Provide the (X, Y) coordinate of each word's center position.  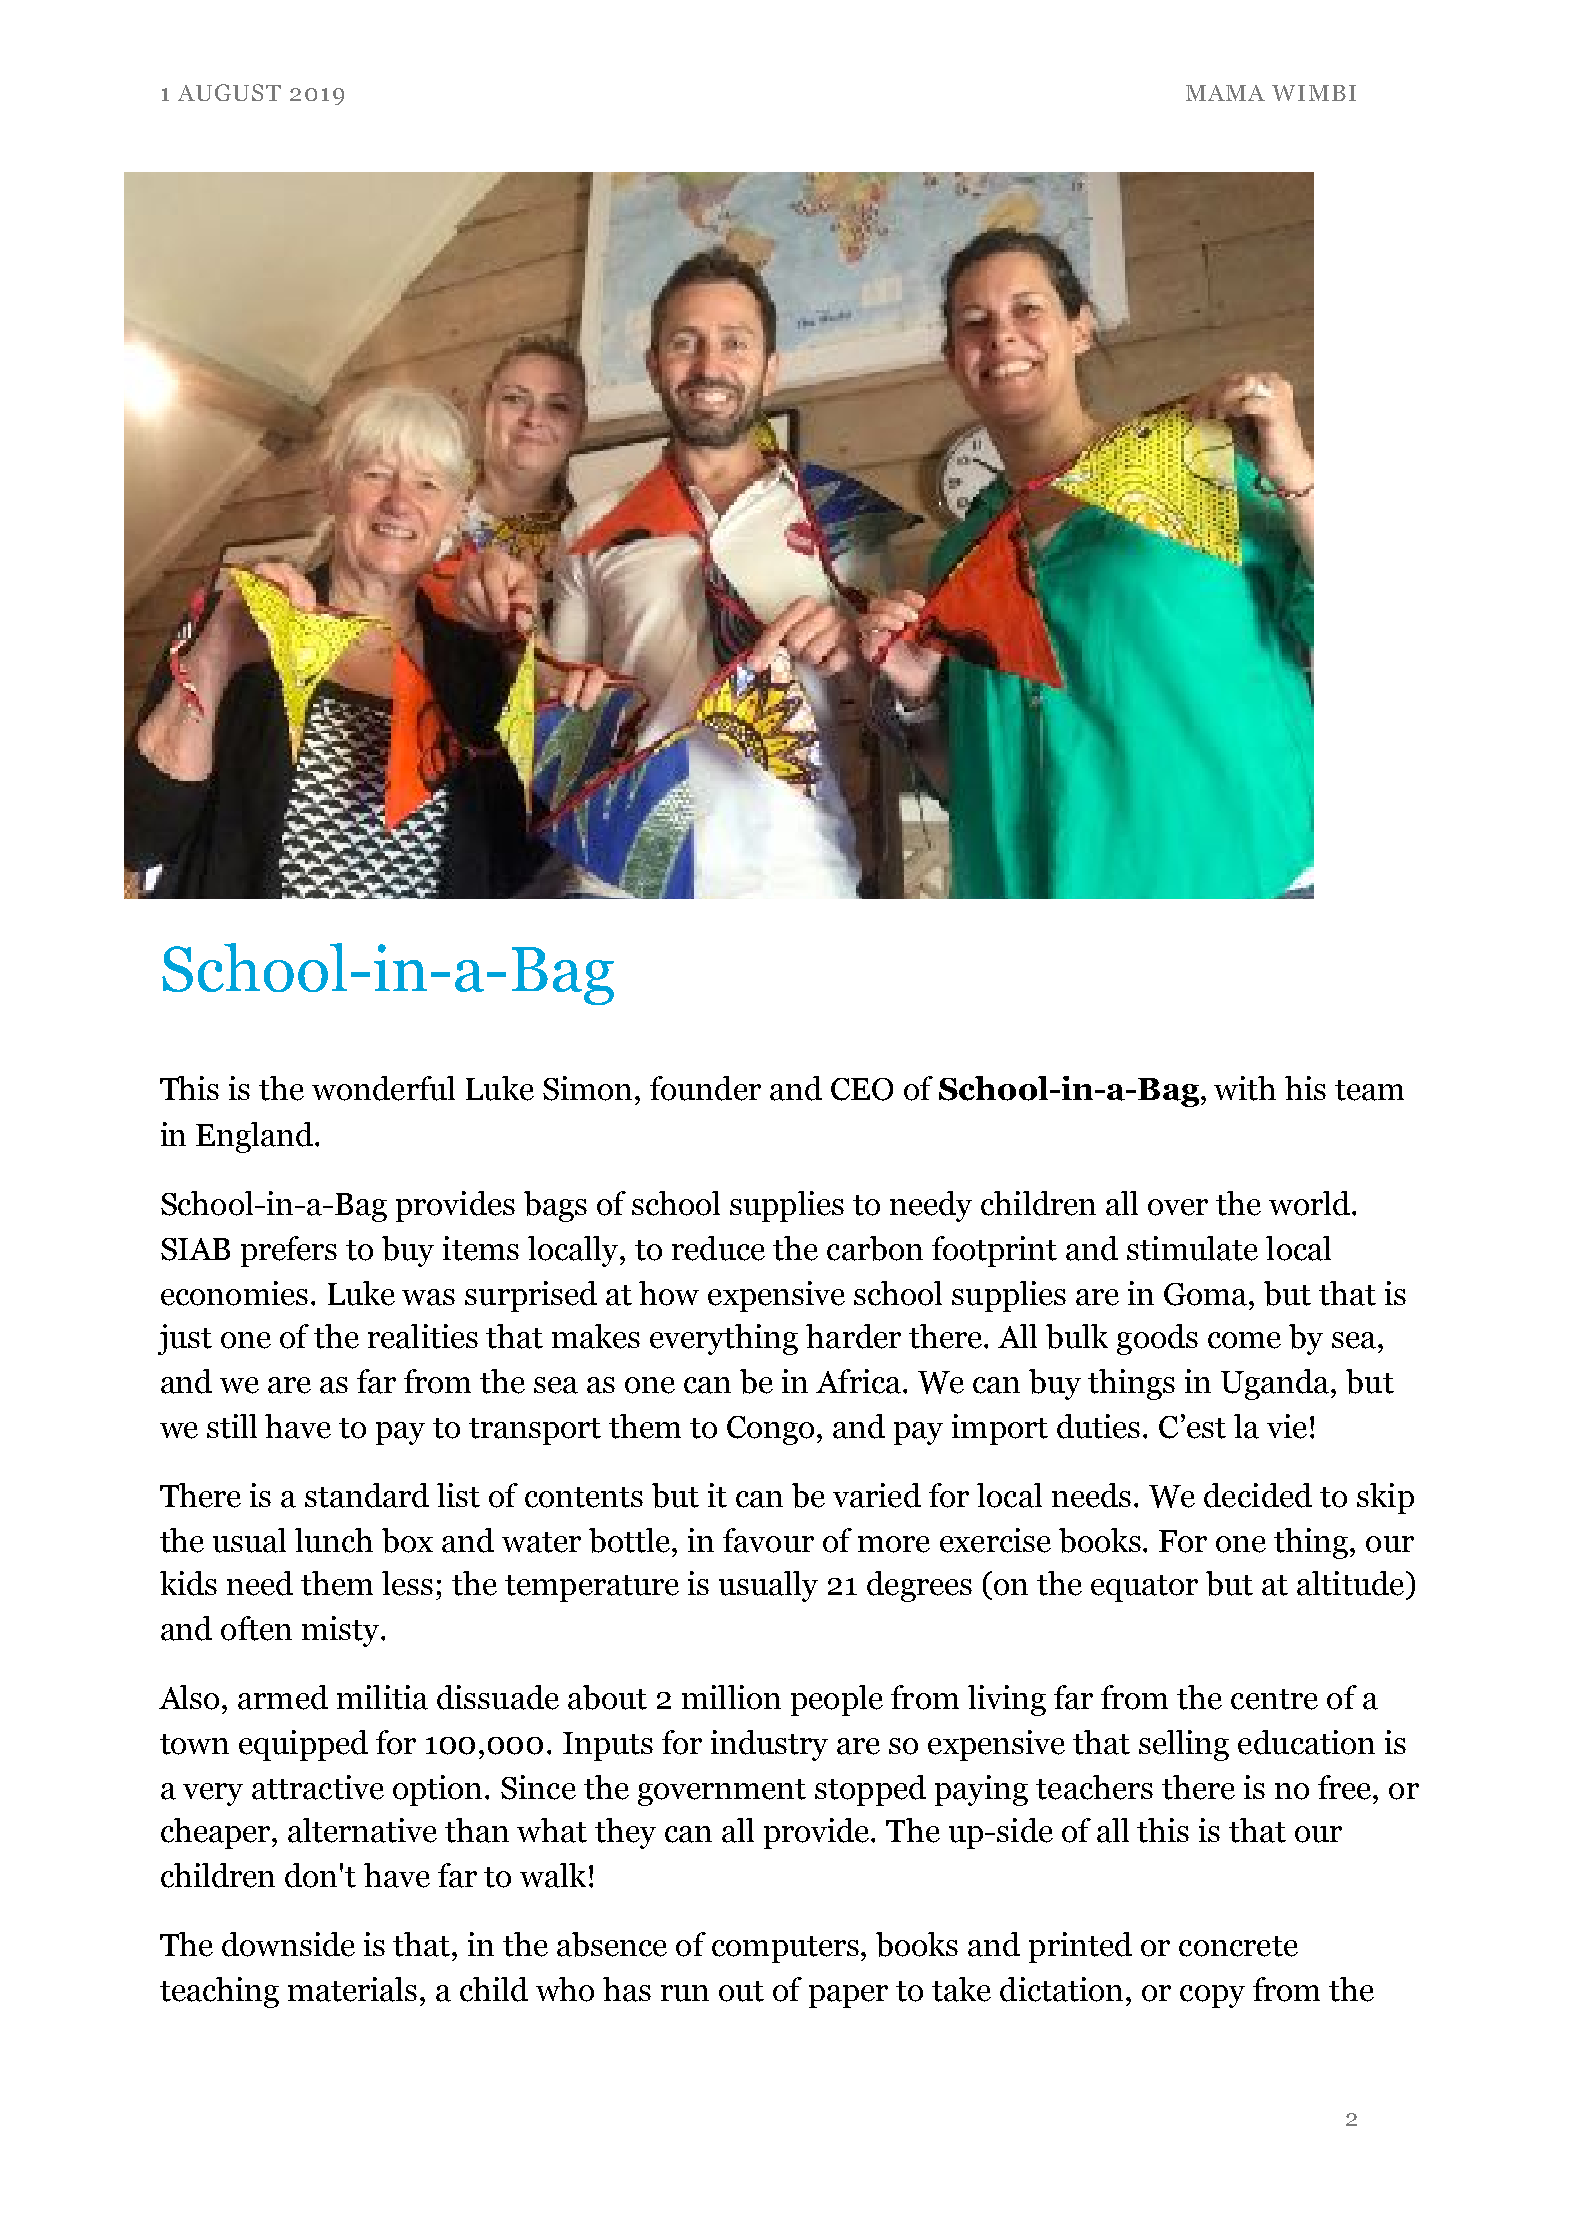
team (1369, 1090)
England (256, 1137)
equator (1144, 1588)
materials (354, 1989)
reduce (718, 1248)
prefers (289, 1251)
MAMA (1225, 93)
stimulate (1192, 1248)
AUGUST (229, 92)
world (1309, 1203)
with (1245, 1088)
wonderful (383, 1088)
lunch (334, 1540)
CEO (862, 1089)
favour (768, 1540)
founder (705, 1088)
